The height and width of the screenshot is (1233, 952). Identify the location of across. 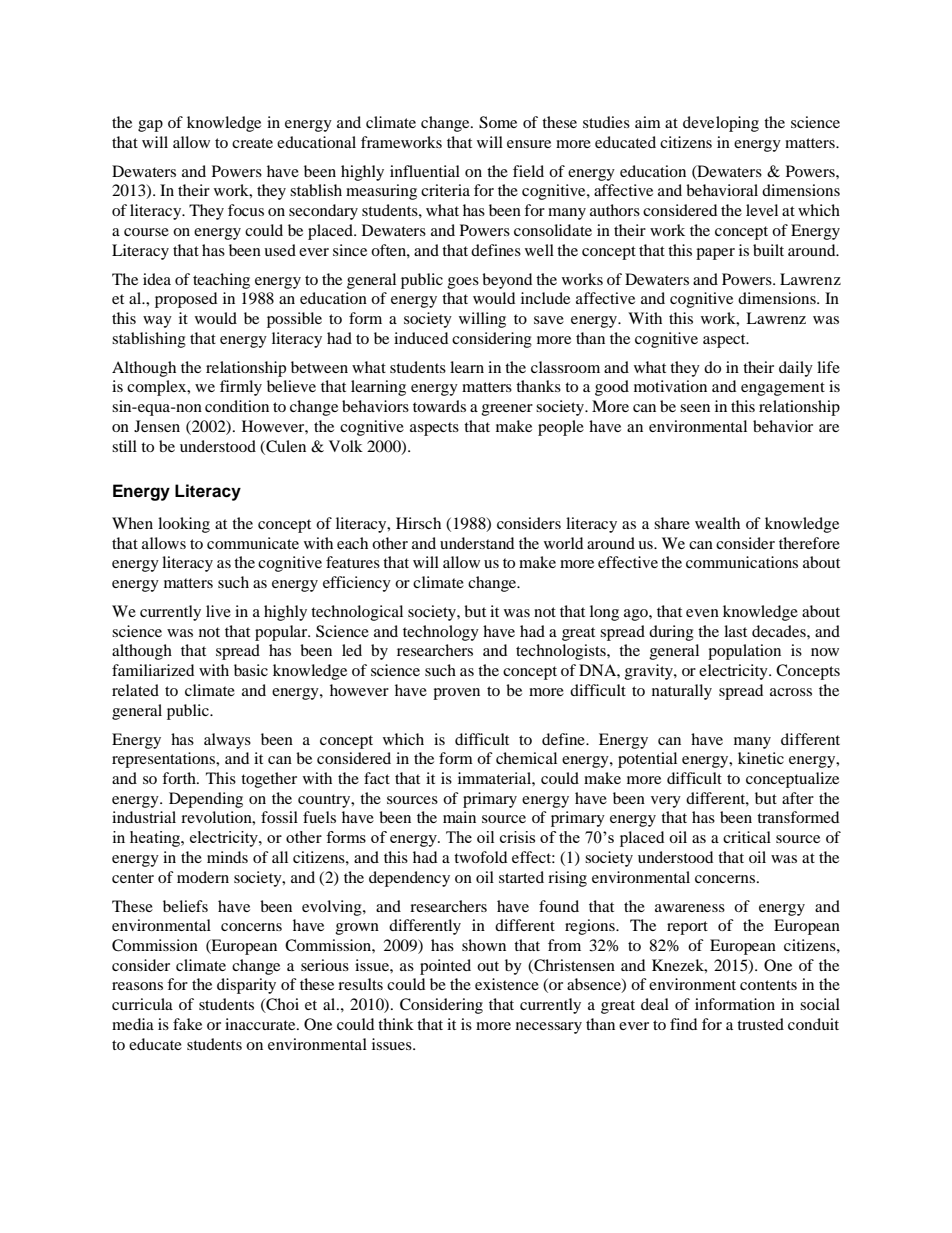
(791, 692).
